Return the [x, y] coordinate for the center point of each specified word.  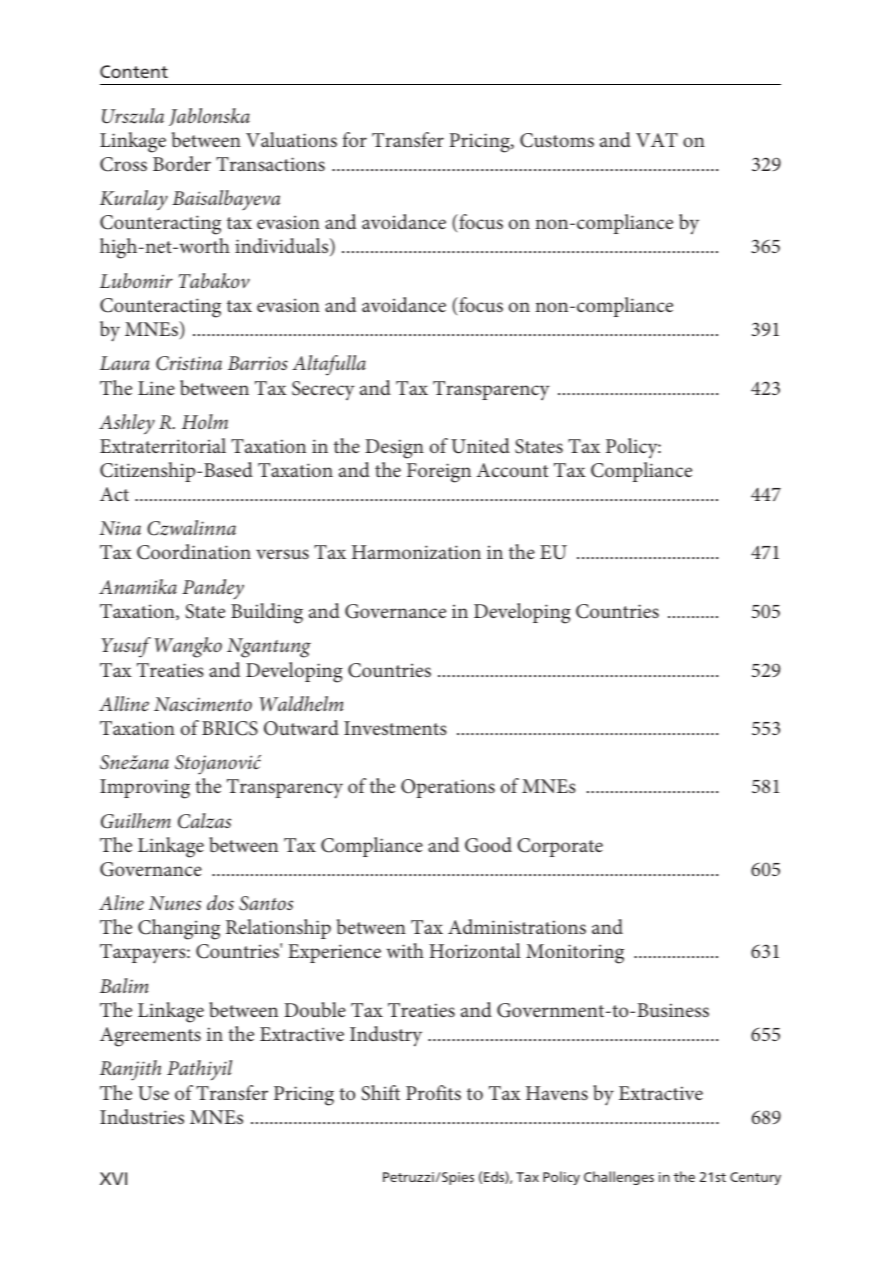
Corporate [560, 847]
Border [182, 163]
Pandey [213, 589]
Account [512, 470]
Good [488, 845]
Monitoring [575, 954]
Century [755, 1178]
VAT [657, 140]
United [480, 446]
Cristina [189, 363]
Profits [433, 1092]
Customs [557, 140]
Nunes [175, 903]
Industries [142, 1116]
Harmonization [416, 552]
